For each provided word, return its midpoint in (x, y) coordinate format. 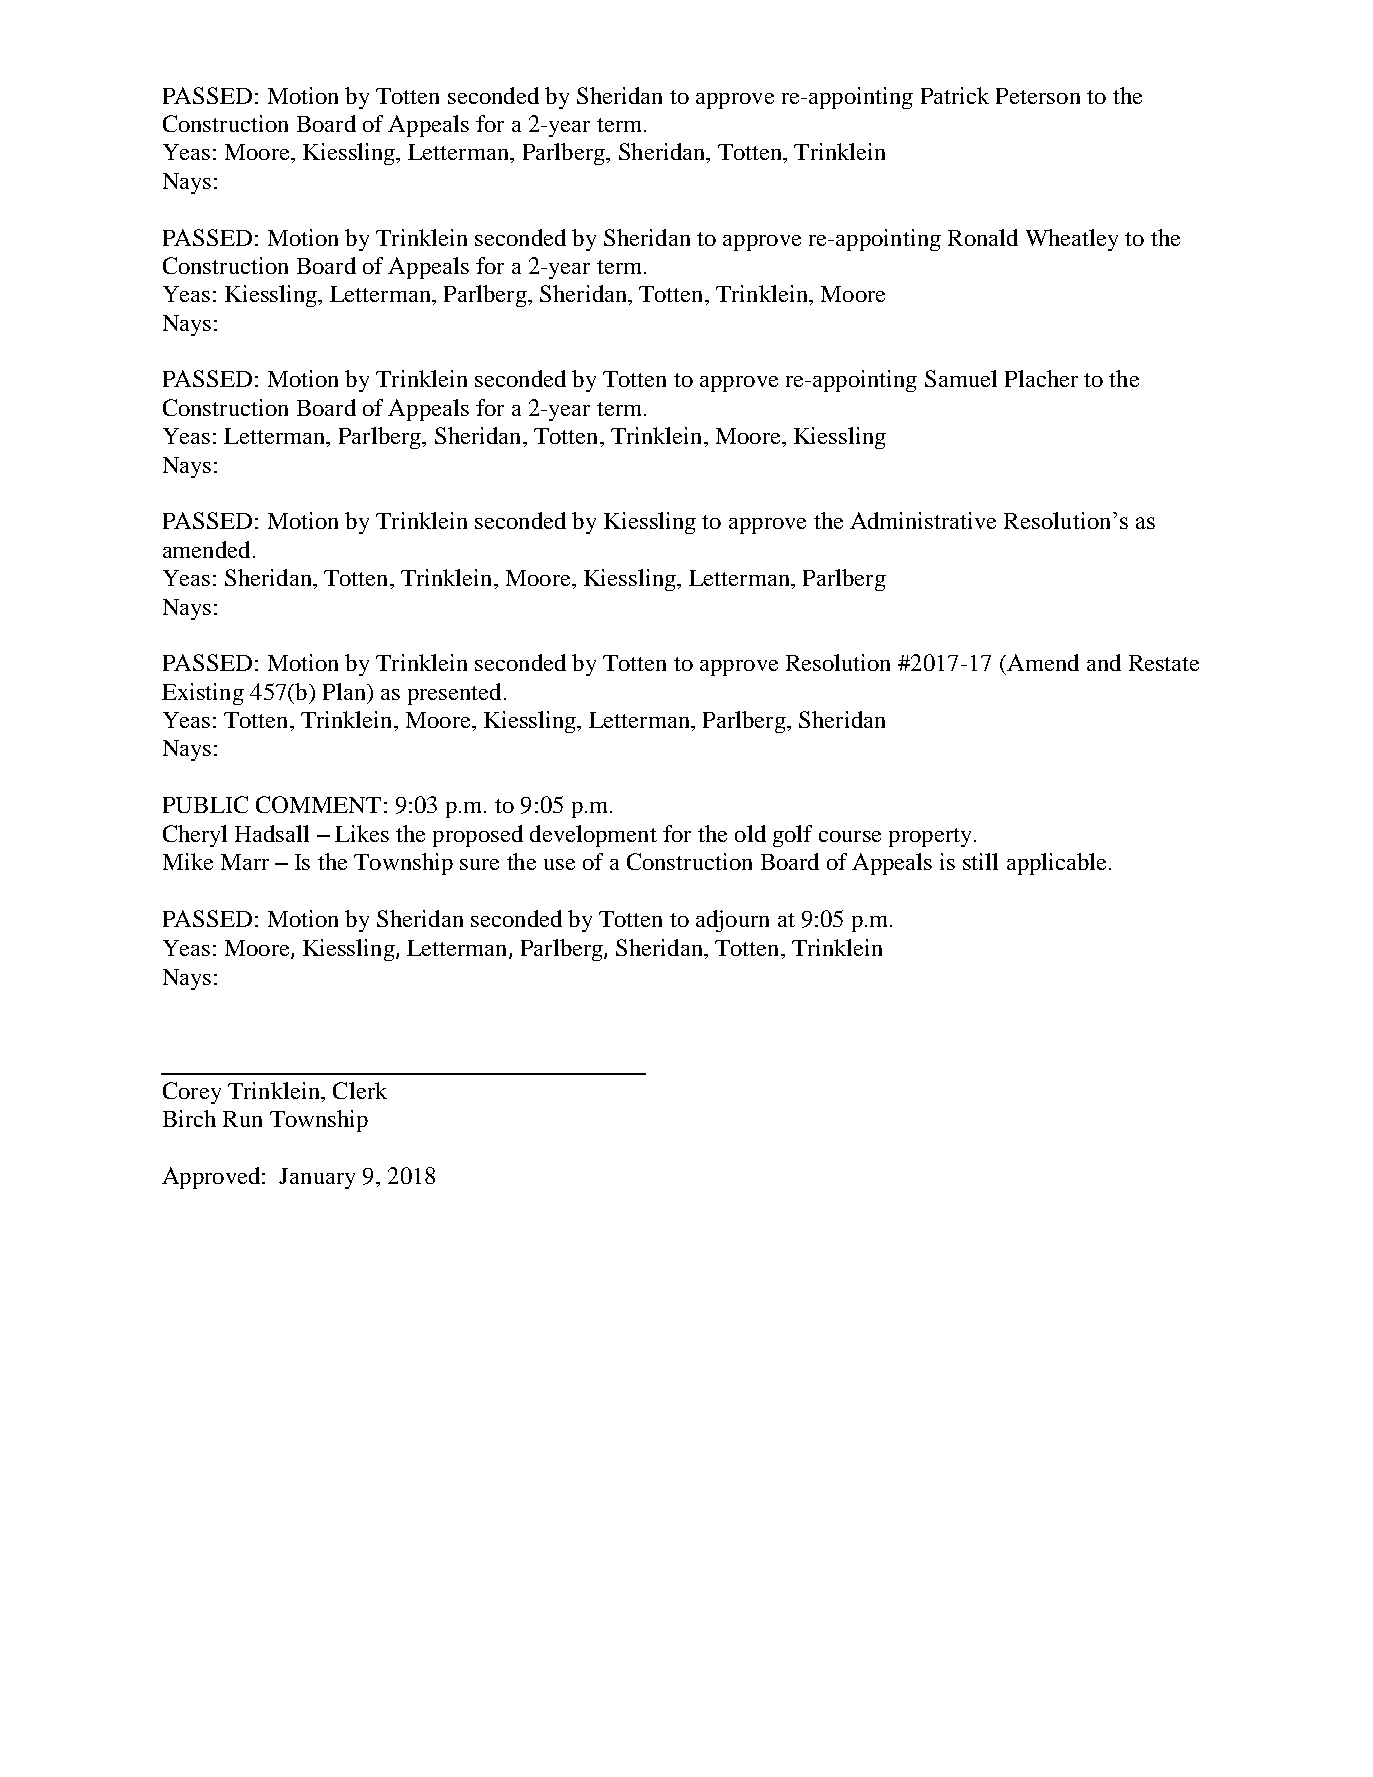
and (1104, 662)
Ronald (983, 237)
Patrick (955, 95)
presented (454, 694)
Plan (345, 691)
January (317, 1178)
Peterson (1038, 96)
